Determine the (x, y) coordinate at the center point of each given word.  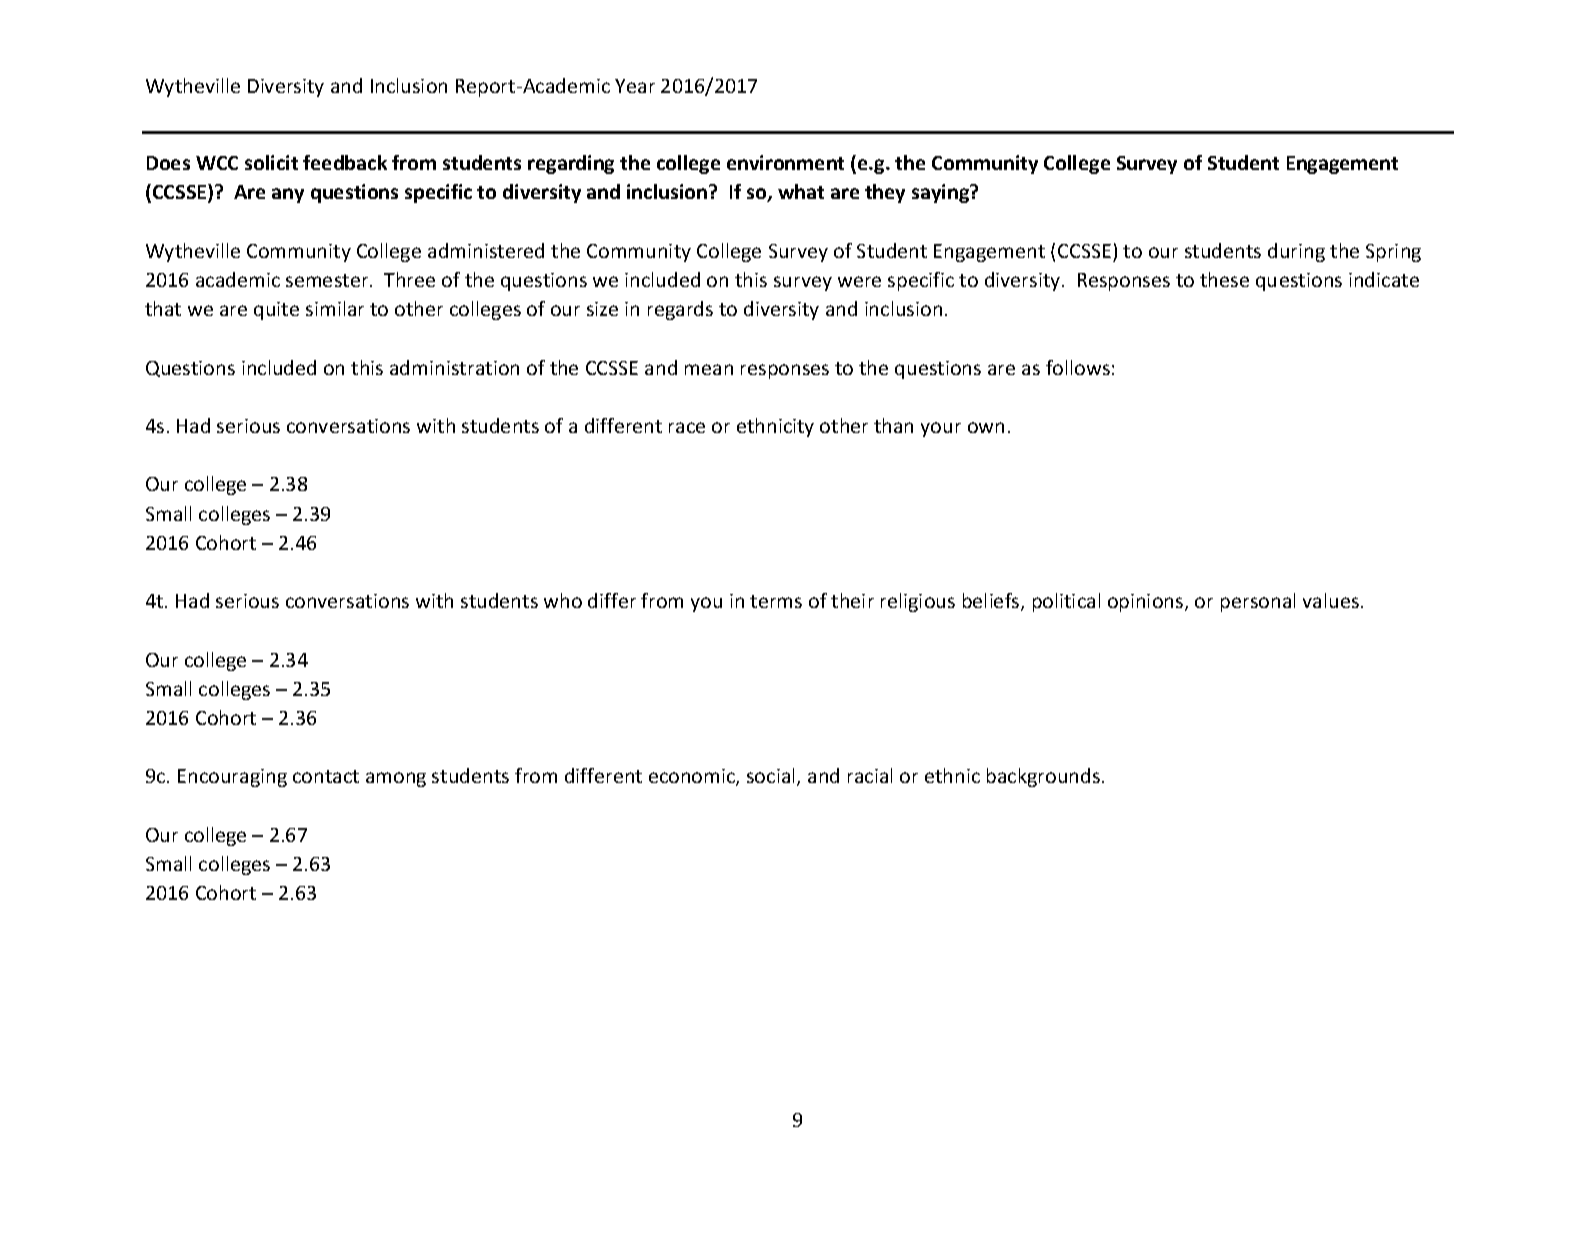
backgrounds (1043, 777)
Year (635, 86)
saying (942, 193)
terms (776, 601)
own (986, 427)
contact (326, 776)
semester (328, 280)
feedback (345, 162)
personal (1258, 602)
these (1224, 279)
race (687, 427)
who (563, 600)
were (859, 281)
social (772, 777)
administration (454, 367)
